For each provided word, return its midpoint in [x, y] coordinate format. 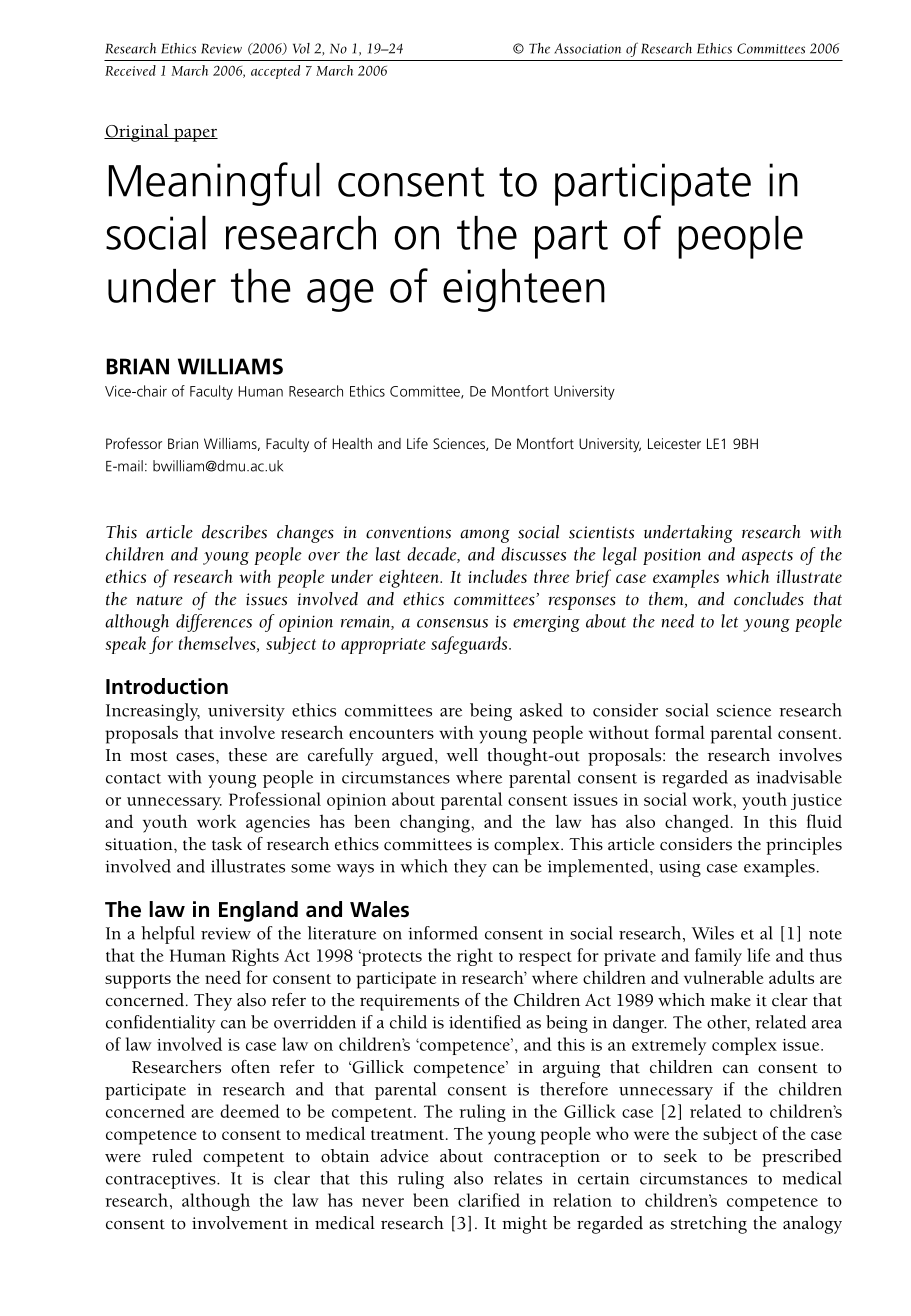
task [227, 844]
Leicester [674, 443]
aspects [767, 557]
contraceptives [162, 1180]
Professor [134, 443]
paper [195, 135]
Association [587, 48]
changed [697, 823]
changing [436, 823]
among [484, 536]
